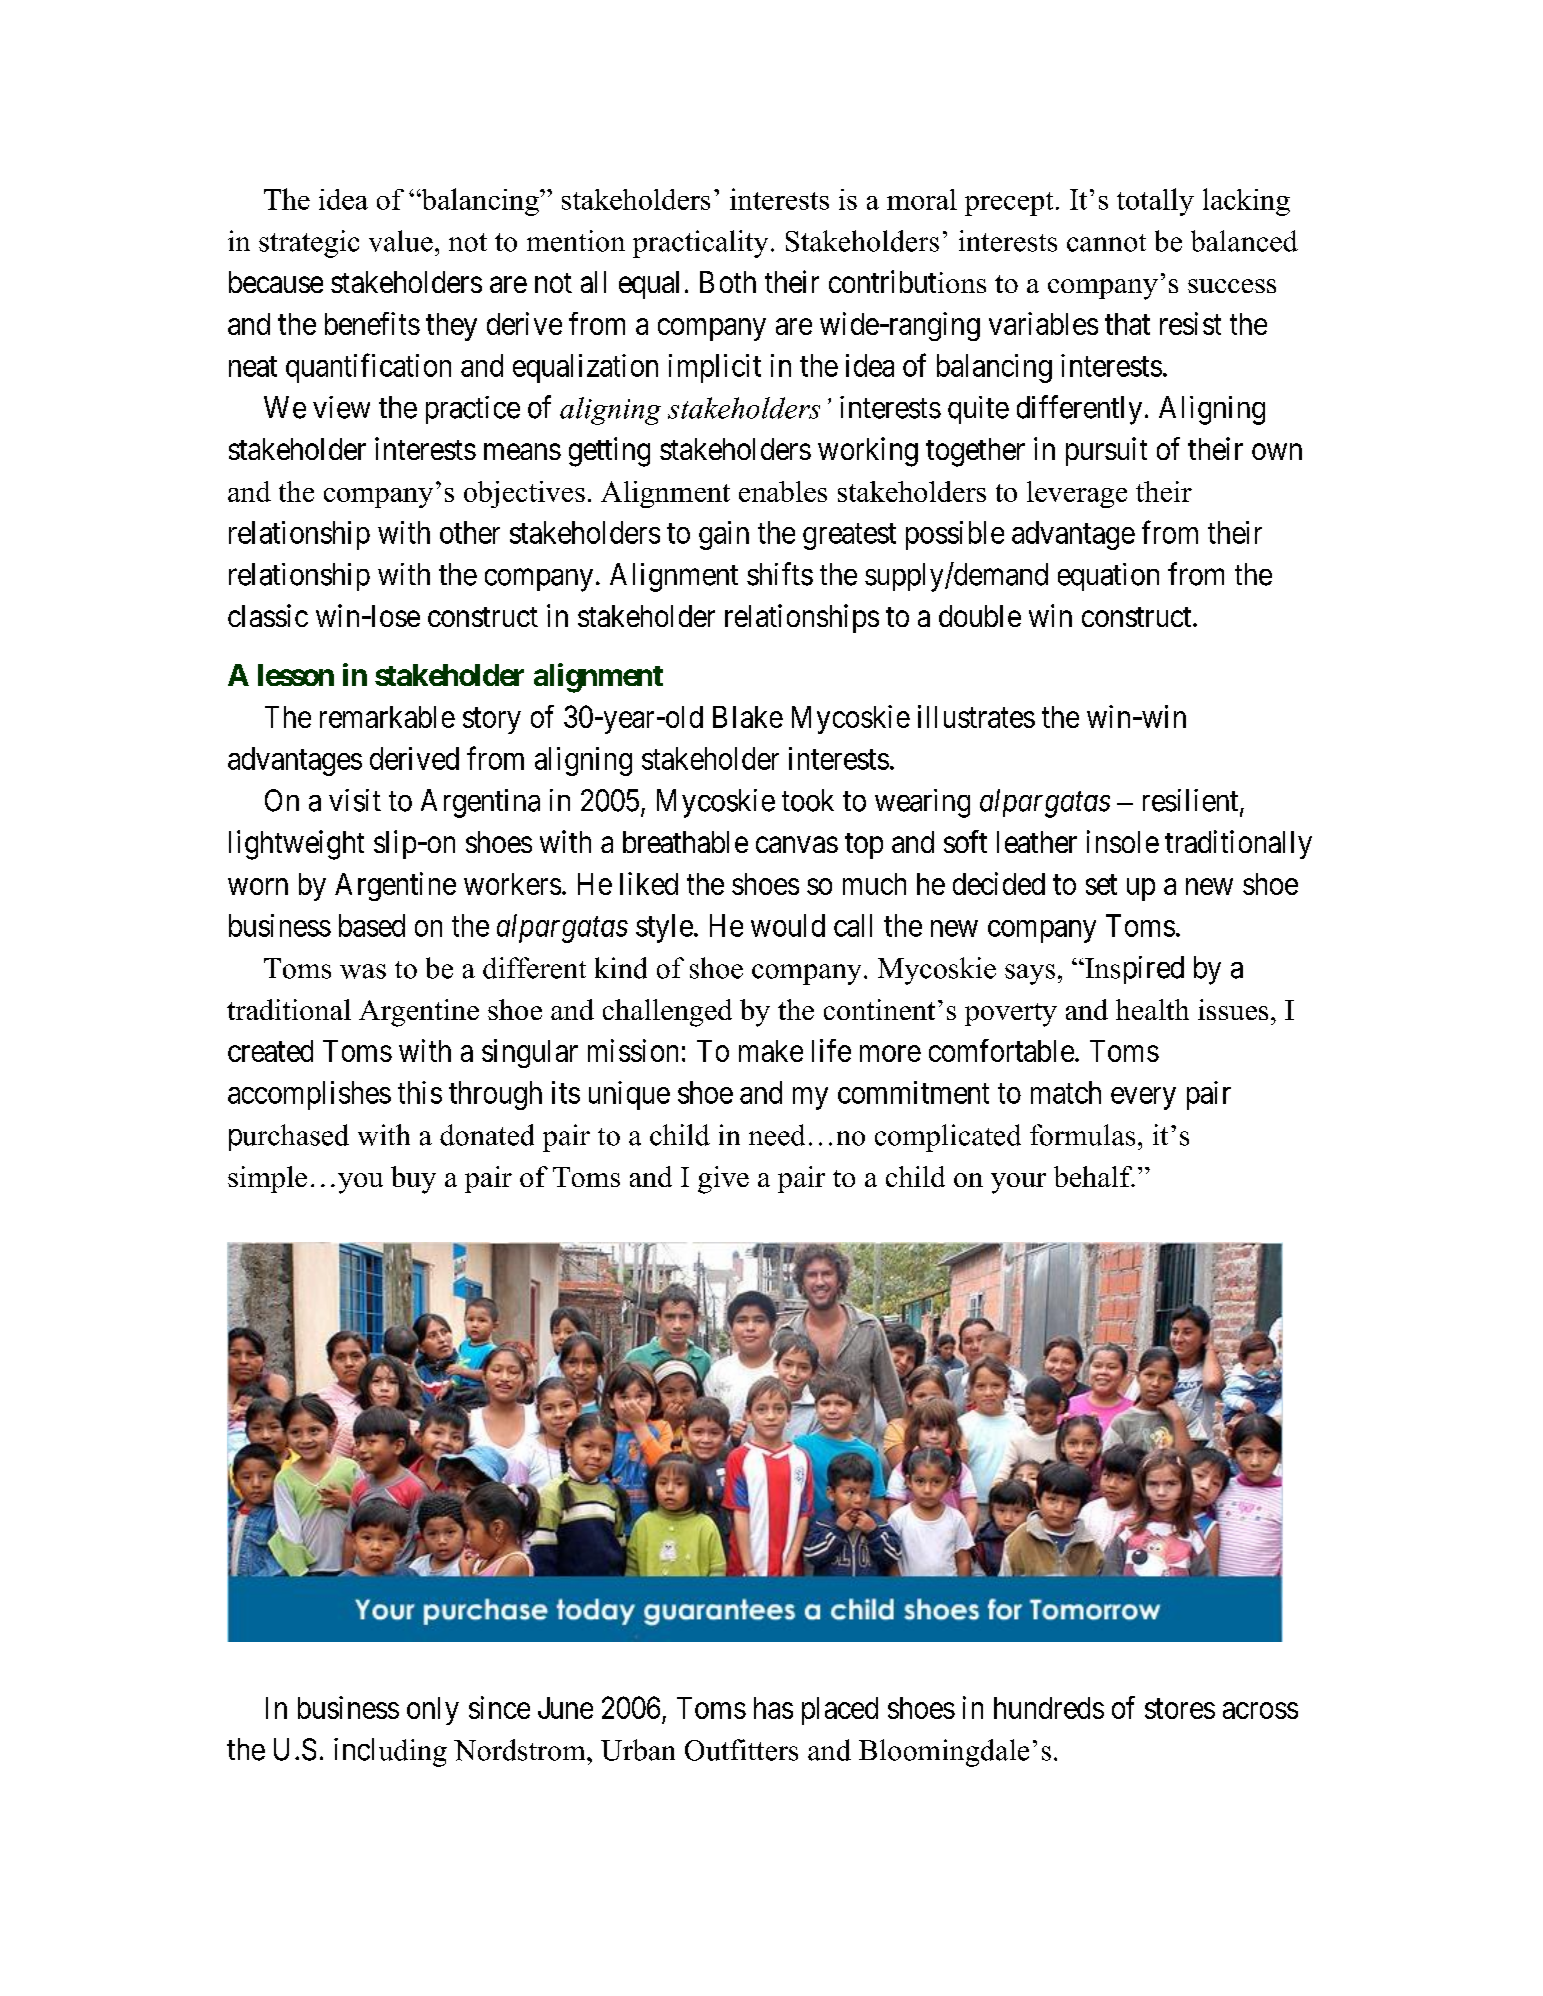  Describe the element at coordinates (728, 282) in the screenshot. I see `Both` at that location.
